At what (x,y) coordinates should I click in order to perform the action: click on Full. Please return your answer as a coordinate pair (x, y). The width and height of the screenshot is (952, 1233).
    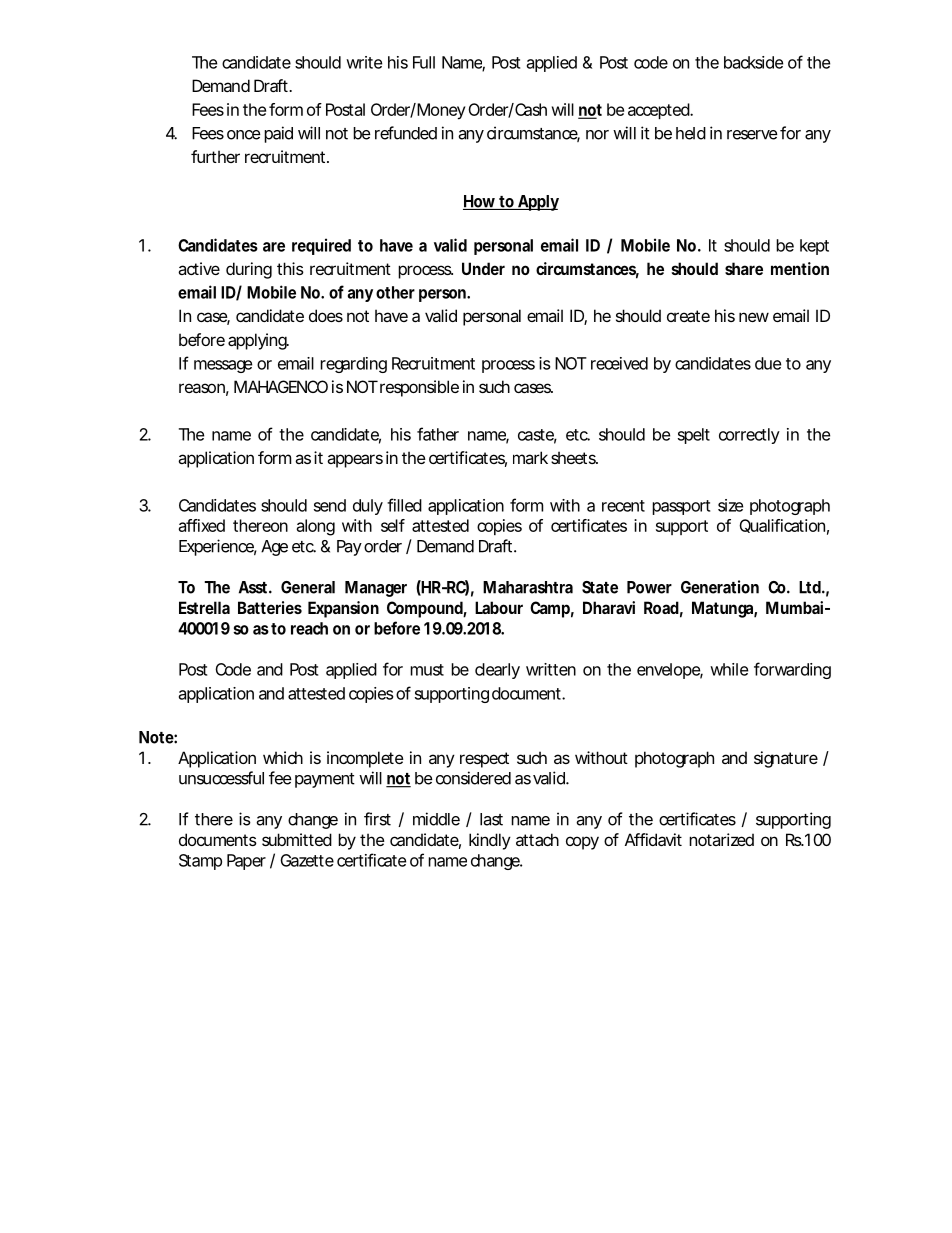
    Looking at the image, I should click on (424, 62).
